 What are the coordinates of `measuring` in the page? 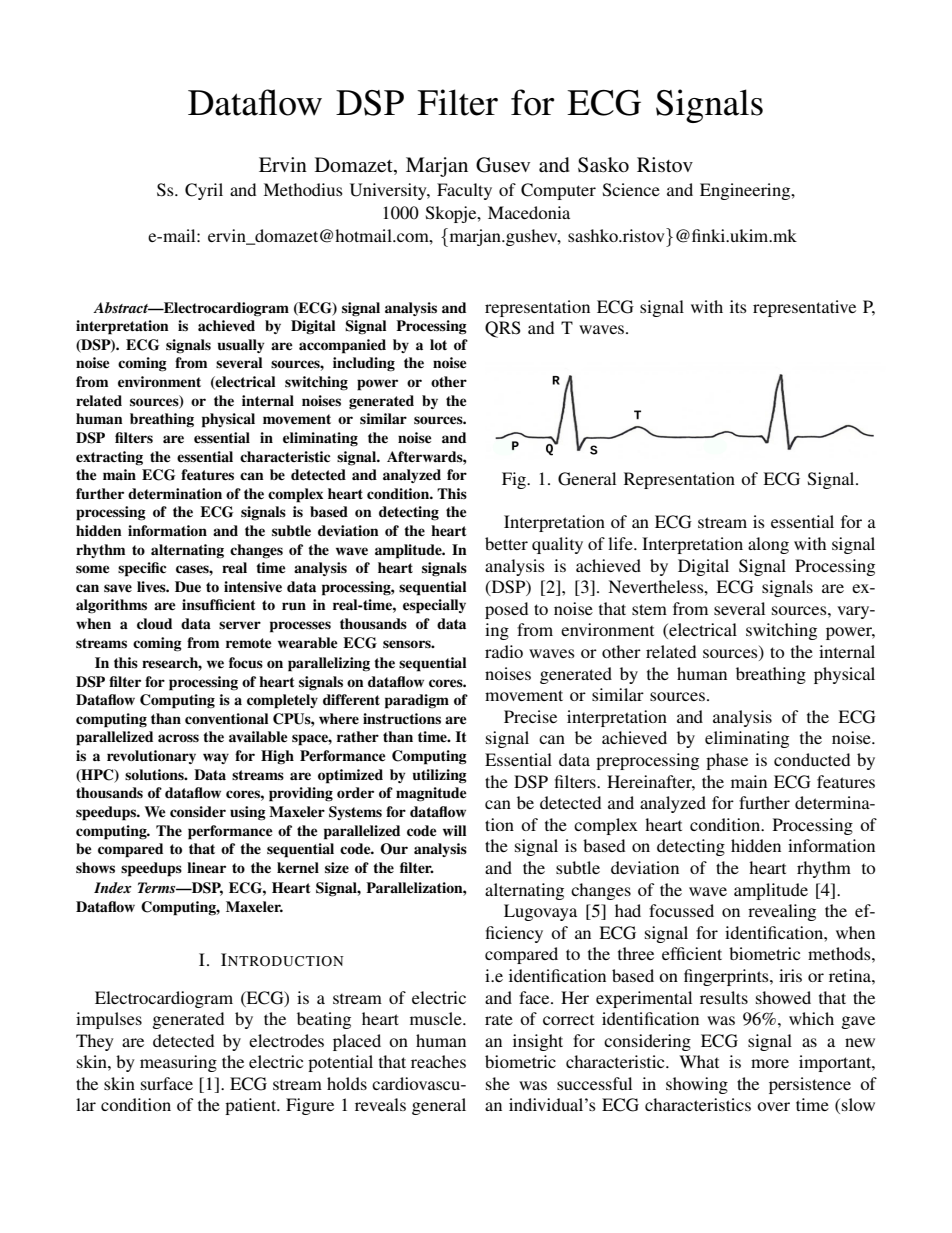 It's located at (178, 1063).
